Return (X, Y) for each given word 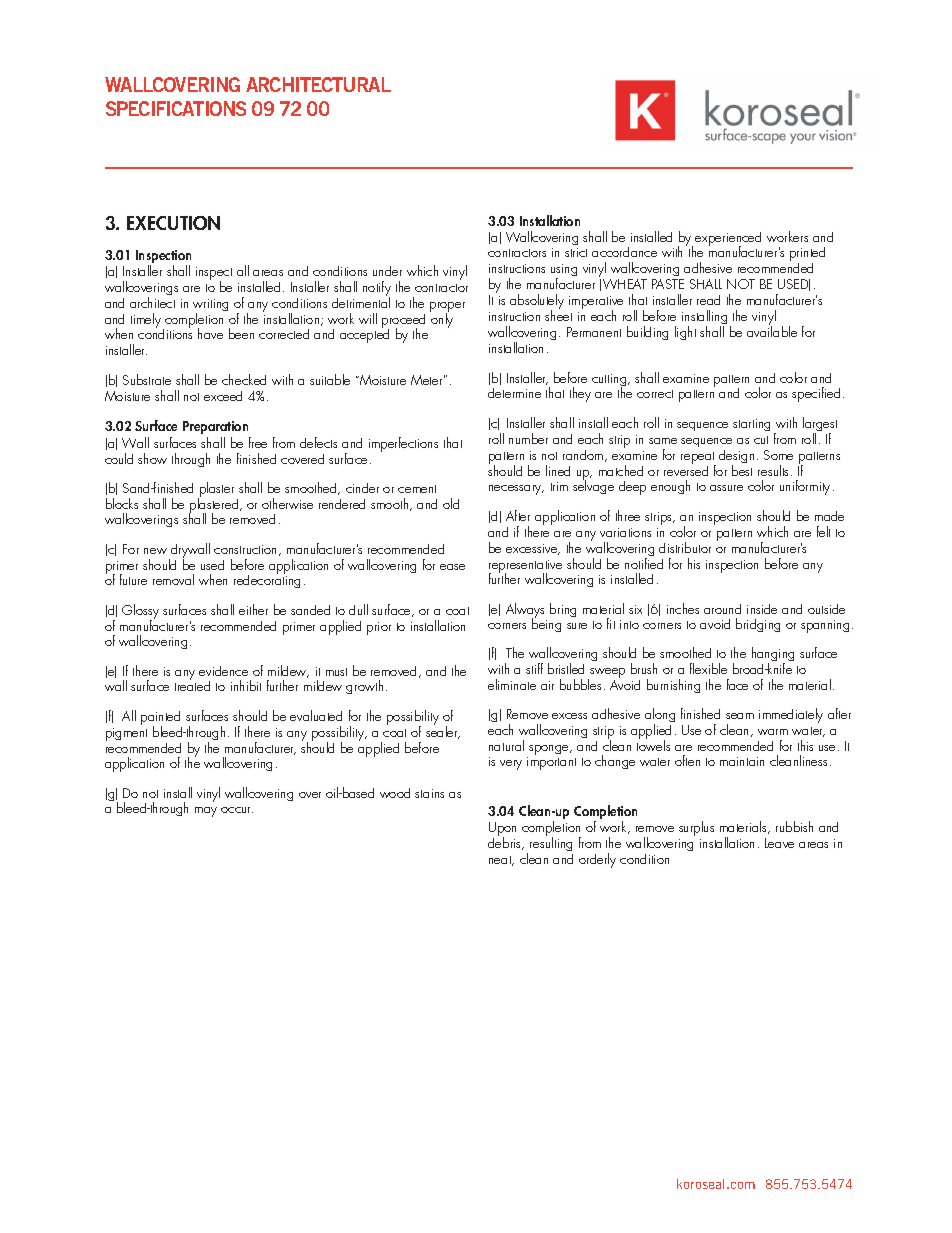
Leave (779, 843)
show (152, 458)
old (451, 503)
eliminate (512, 684)
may (206, 812)
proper (447, 308)
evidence (223, 671)
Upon (502, 830)
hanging (773, 656)
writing (210, 306)
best (742, 470)
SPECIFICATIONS (176, 108)
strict (576, 252)
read (708, 300)
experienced (728, 240)
